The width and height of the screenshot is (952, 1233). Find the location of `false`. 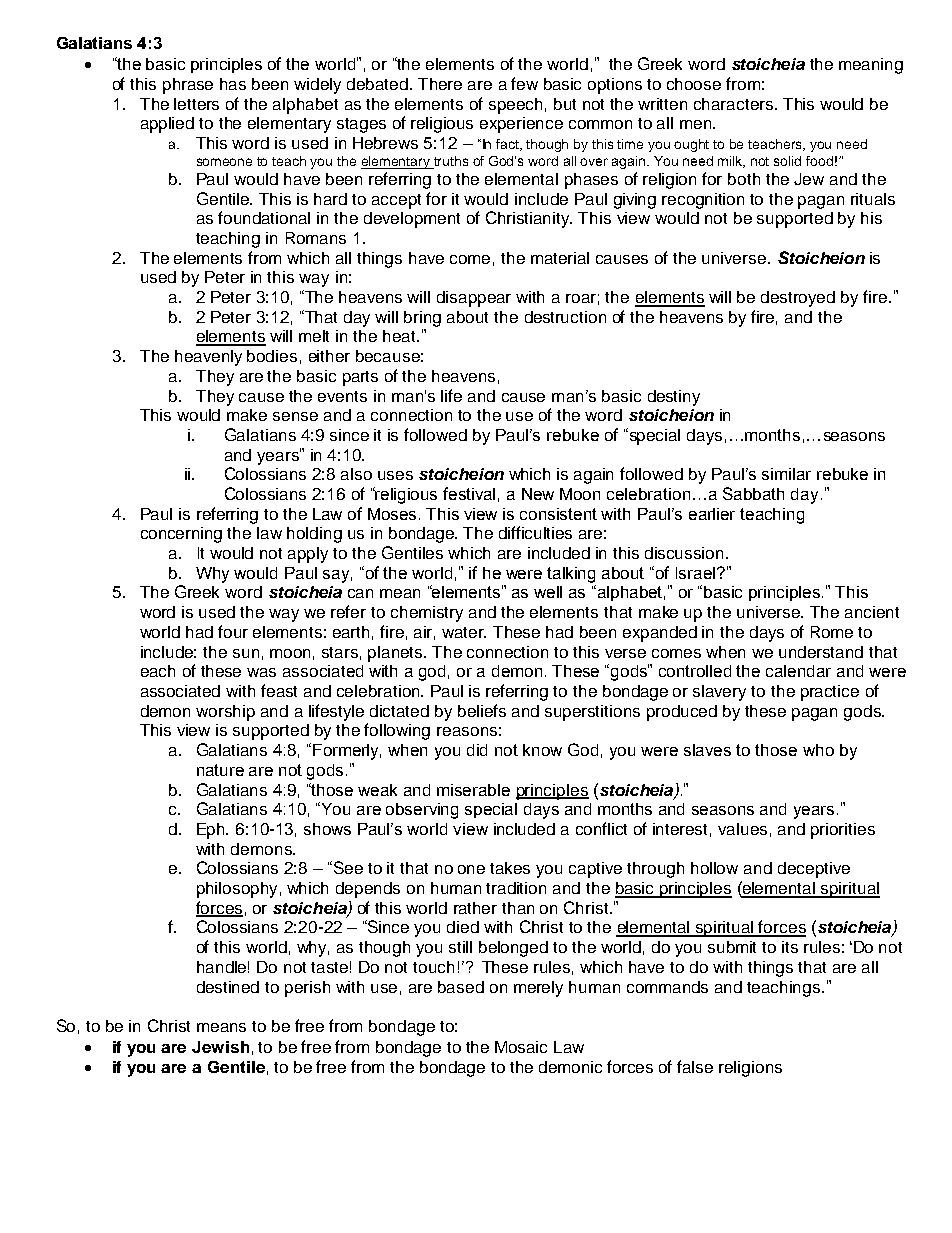

false is located at coordinates (695, 1066).
